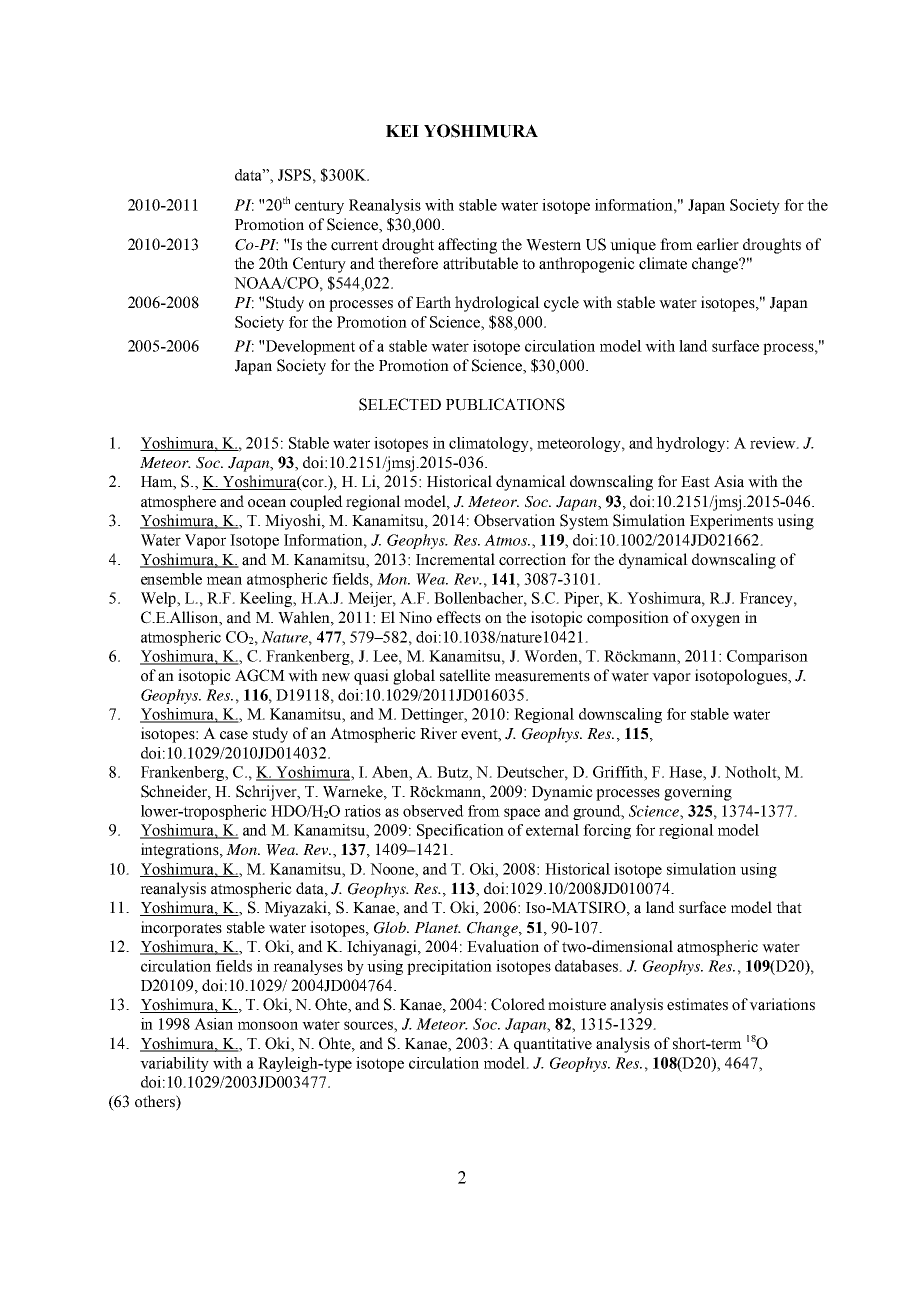 The image size is (924, 1308). Describe the element at coordinates (268, 1025) in the page. I see `monsoon` at that location.
